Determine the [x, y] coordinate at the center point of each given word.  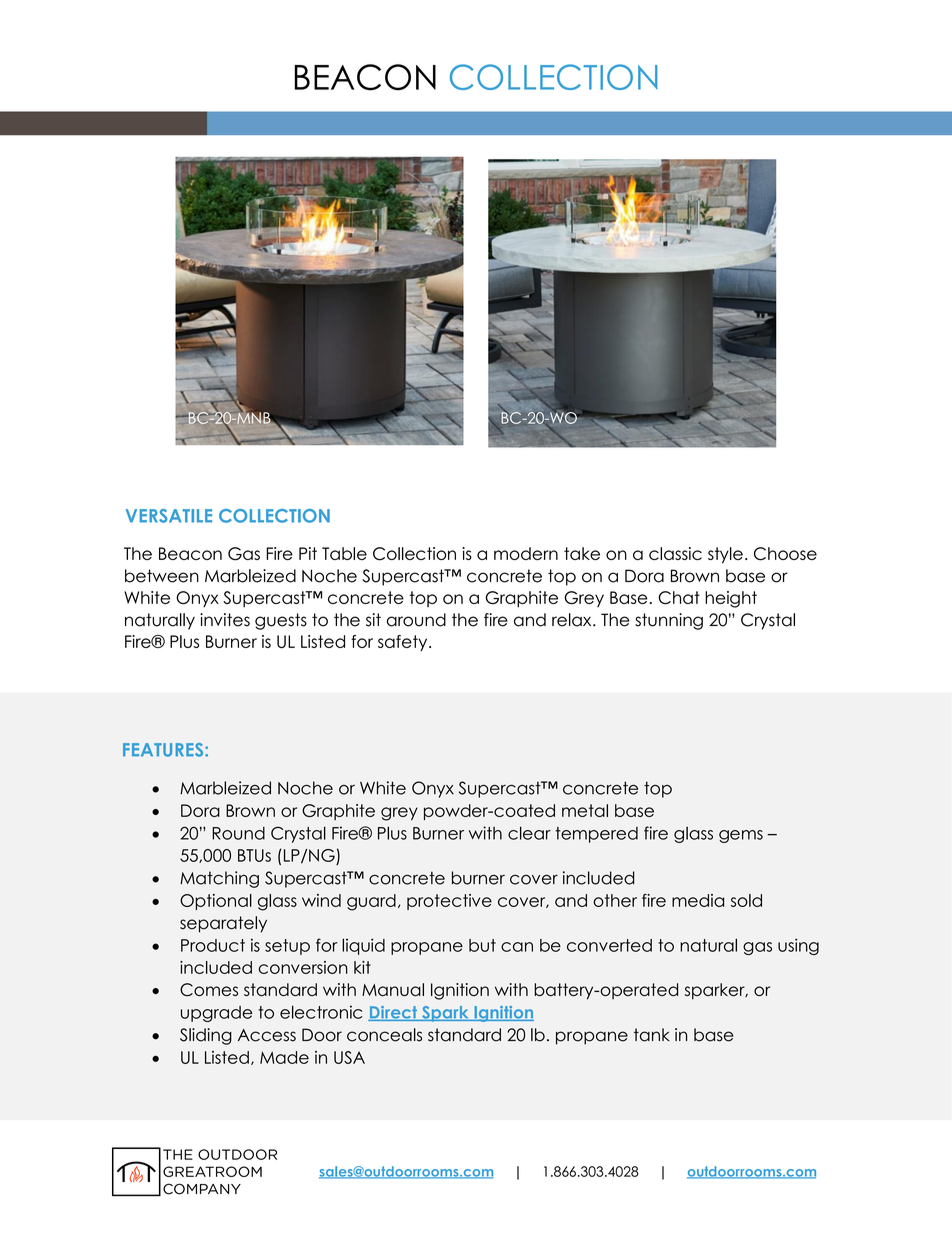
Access [267, 1035]
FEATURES [164, 750]
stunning [669, 621]
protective [449, 902]
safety [404, 643]
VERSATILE [169, 516]
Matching [219, 879]
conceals [384, 1035]
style [725, 555]
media [698, 900]
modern [526, 553]
